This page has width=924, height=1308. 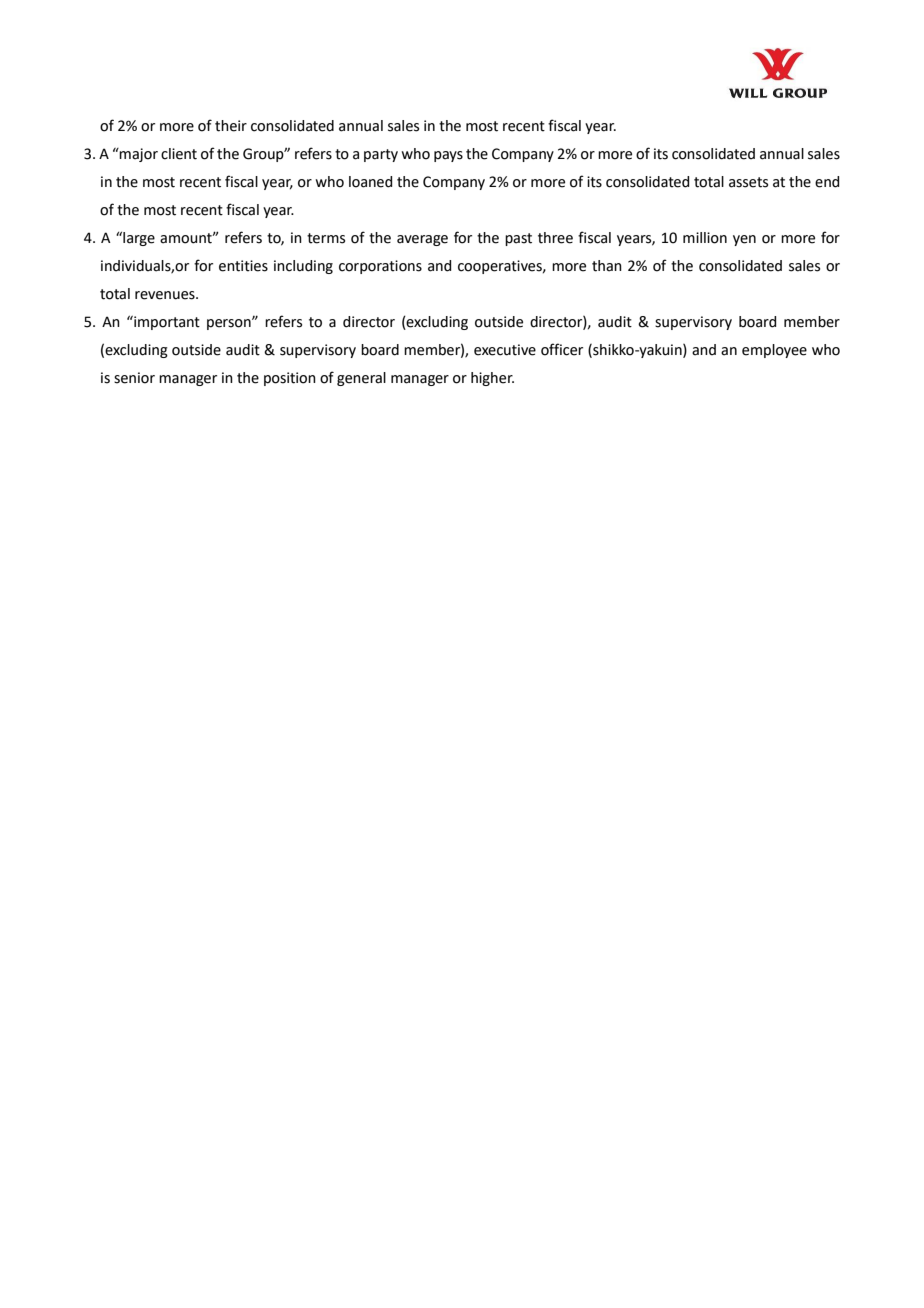 What do you see at coordinates (290, 379) in the page?
I see `position` at bounding box center [290, 379].
